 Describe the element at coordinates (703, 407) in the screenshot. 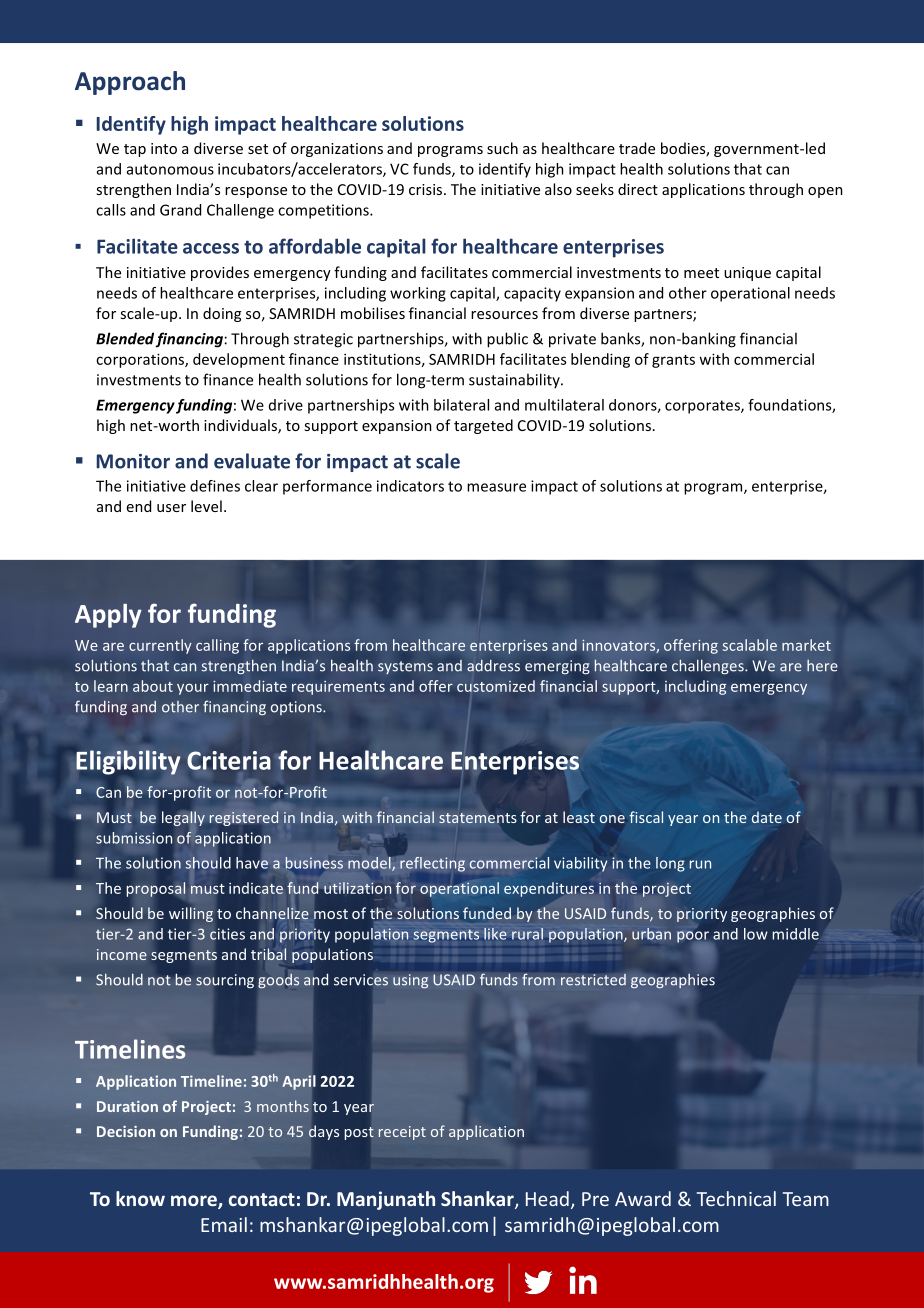

I see `corporates` at that location.
